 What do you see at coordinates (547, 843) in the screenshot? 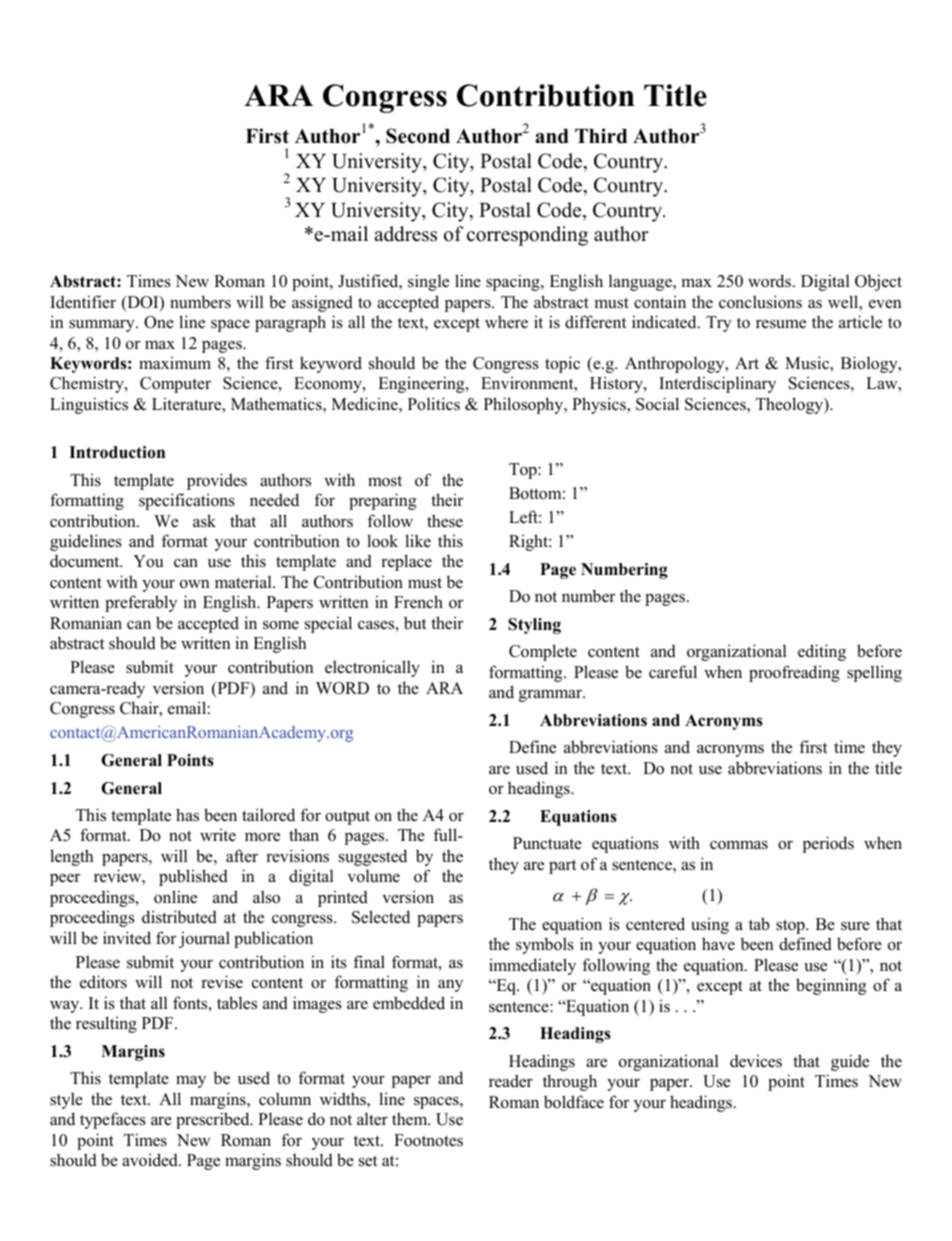
I see `Punctuate` at bounding box center [547, 843].
